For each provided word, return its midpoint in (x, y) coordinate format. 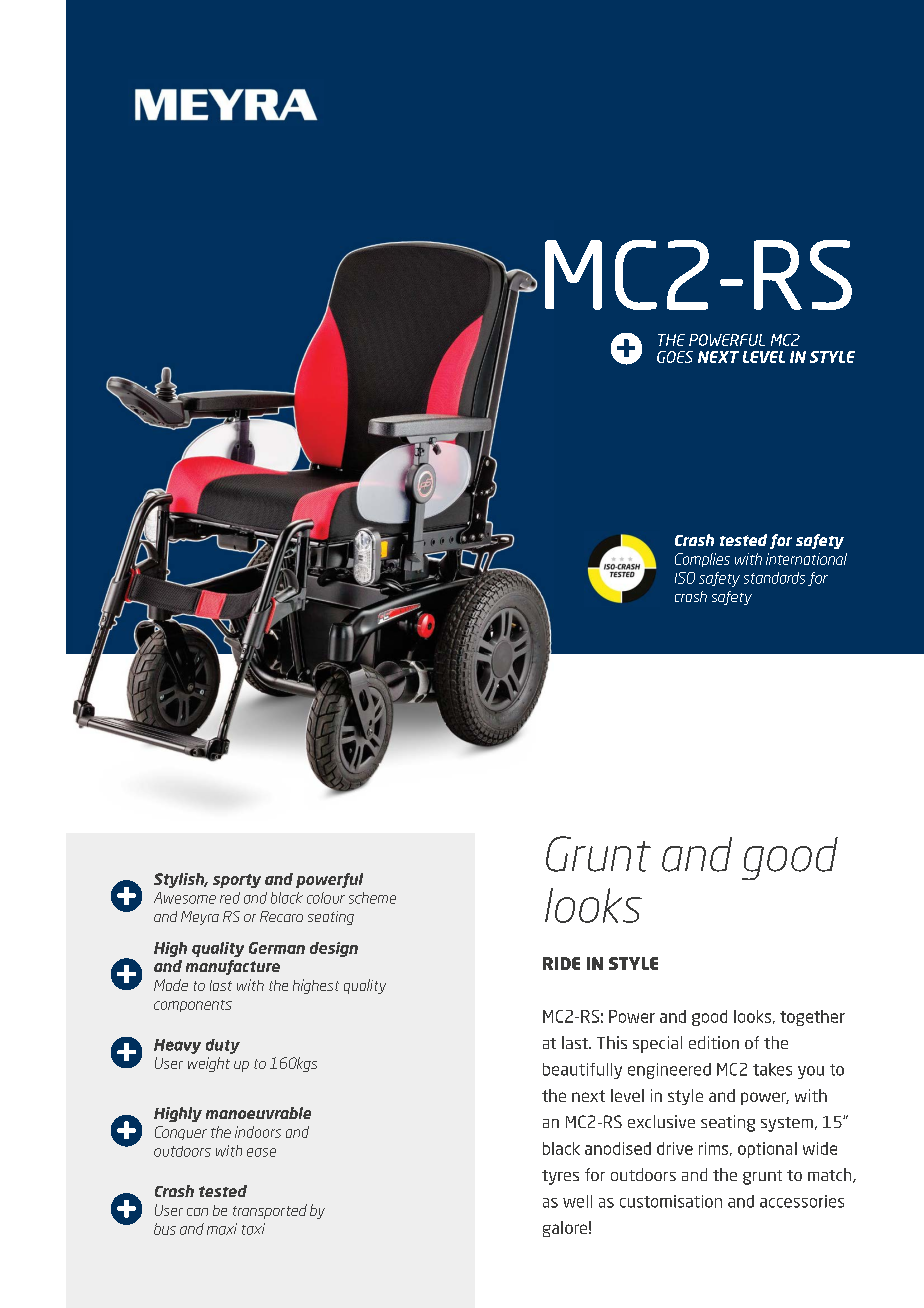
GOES (675, 357)
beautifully (582, 1071)
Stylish (180, 880)
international (806, 559)
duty (223, 1046)
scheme (372, 898)
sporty (237, 881)
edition (714, 1042)
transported (270, 1211)
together (812, 1018)
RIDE (561, 963)
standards (774, 578)
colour (326, 898)
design (334, 949)
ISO (685, 578)
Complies (702, 560)
